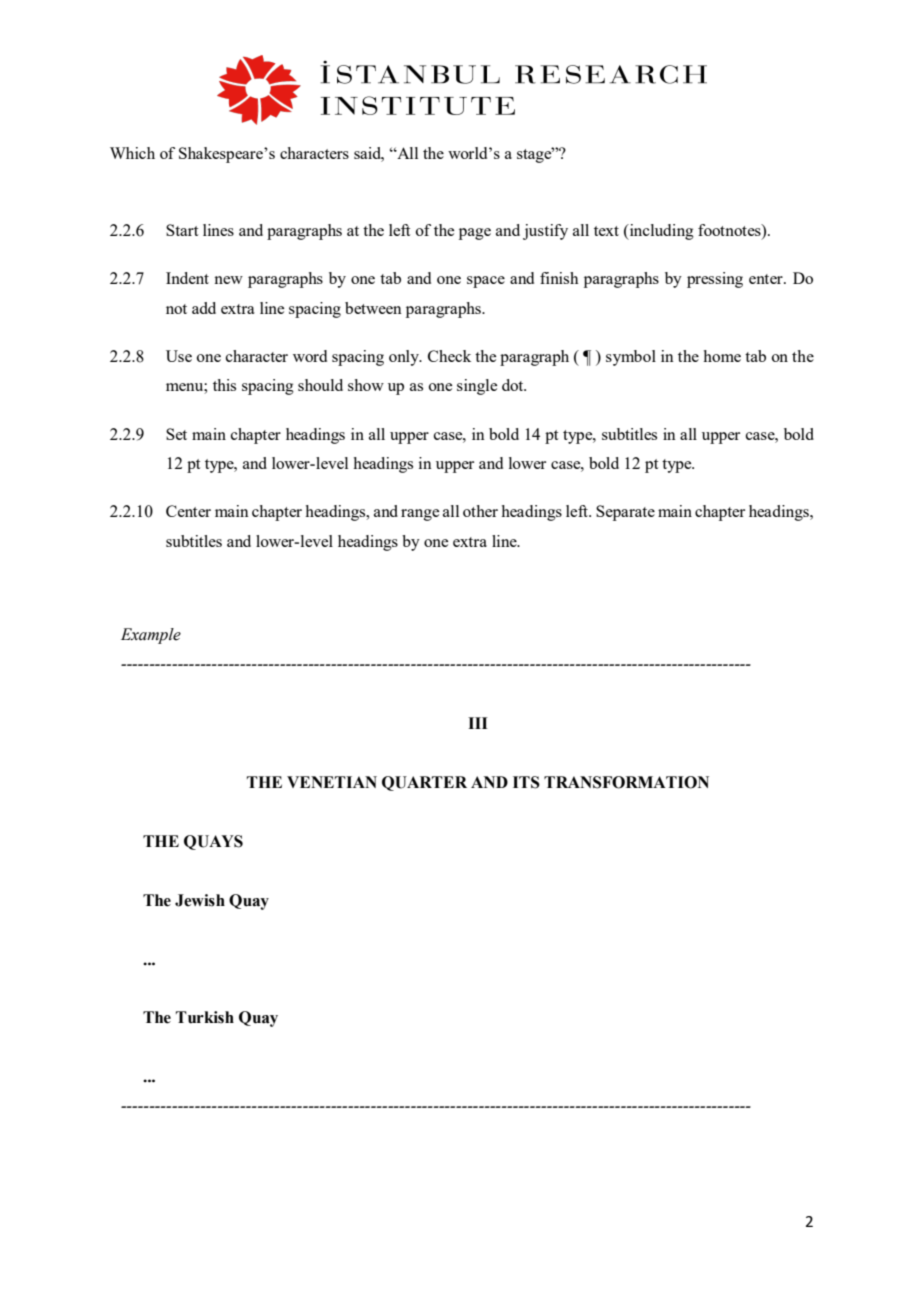  Describe the element at coordinates (205, 1017) in the screenshot. I see `Turkish` at that location.
